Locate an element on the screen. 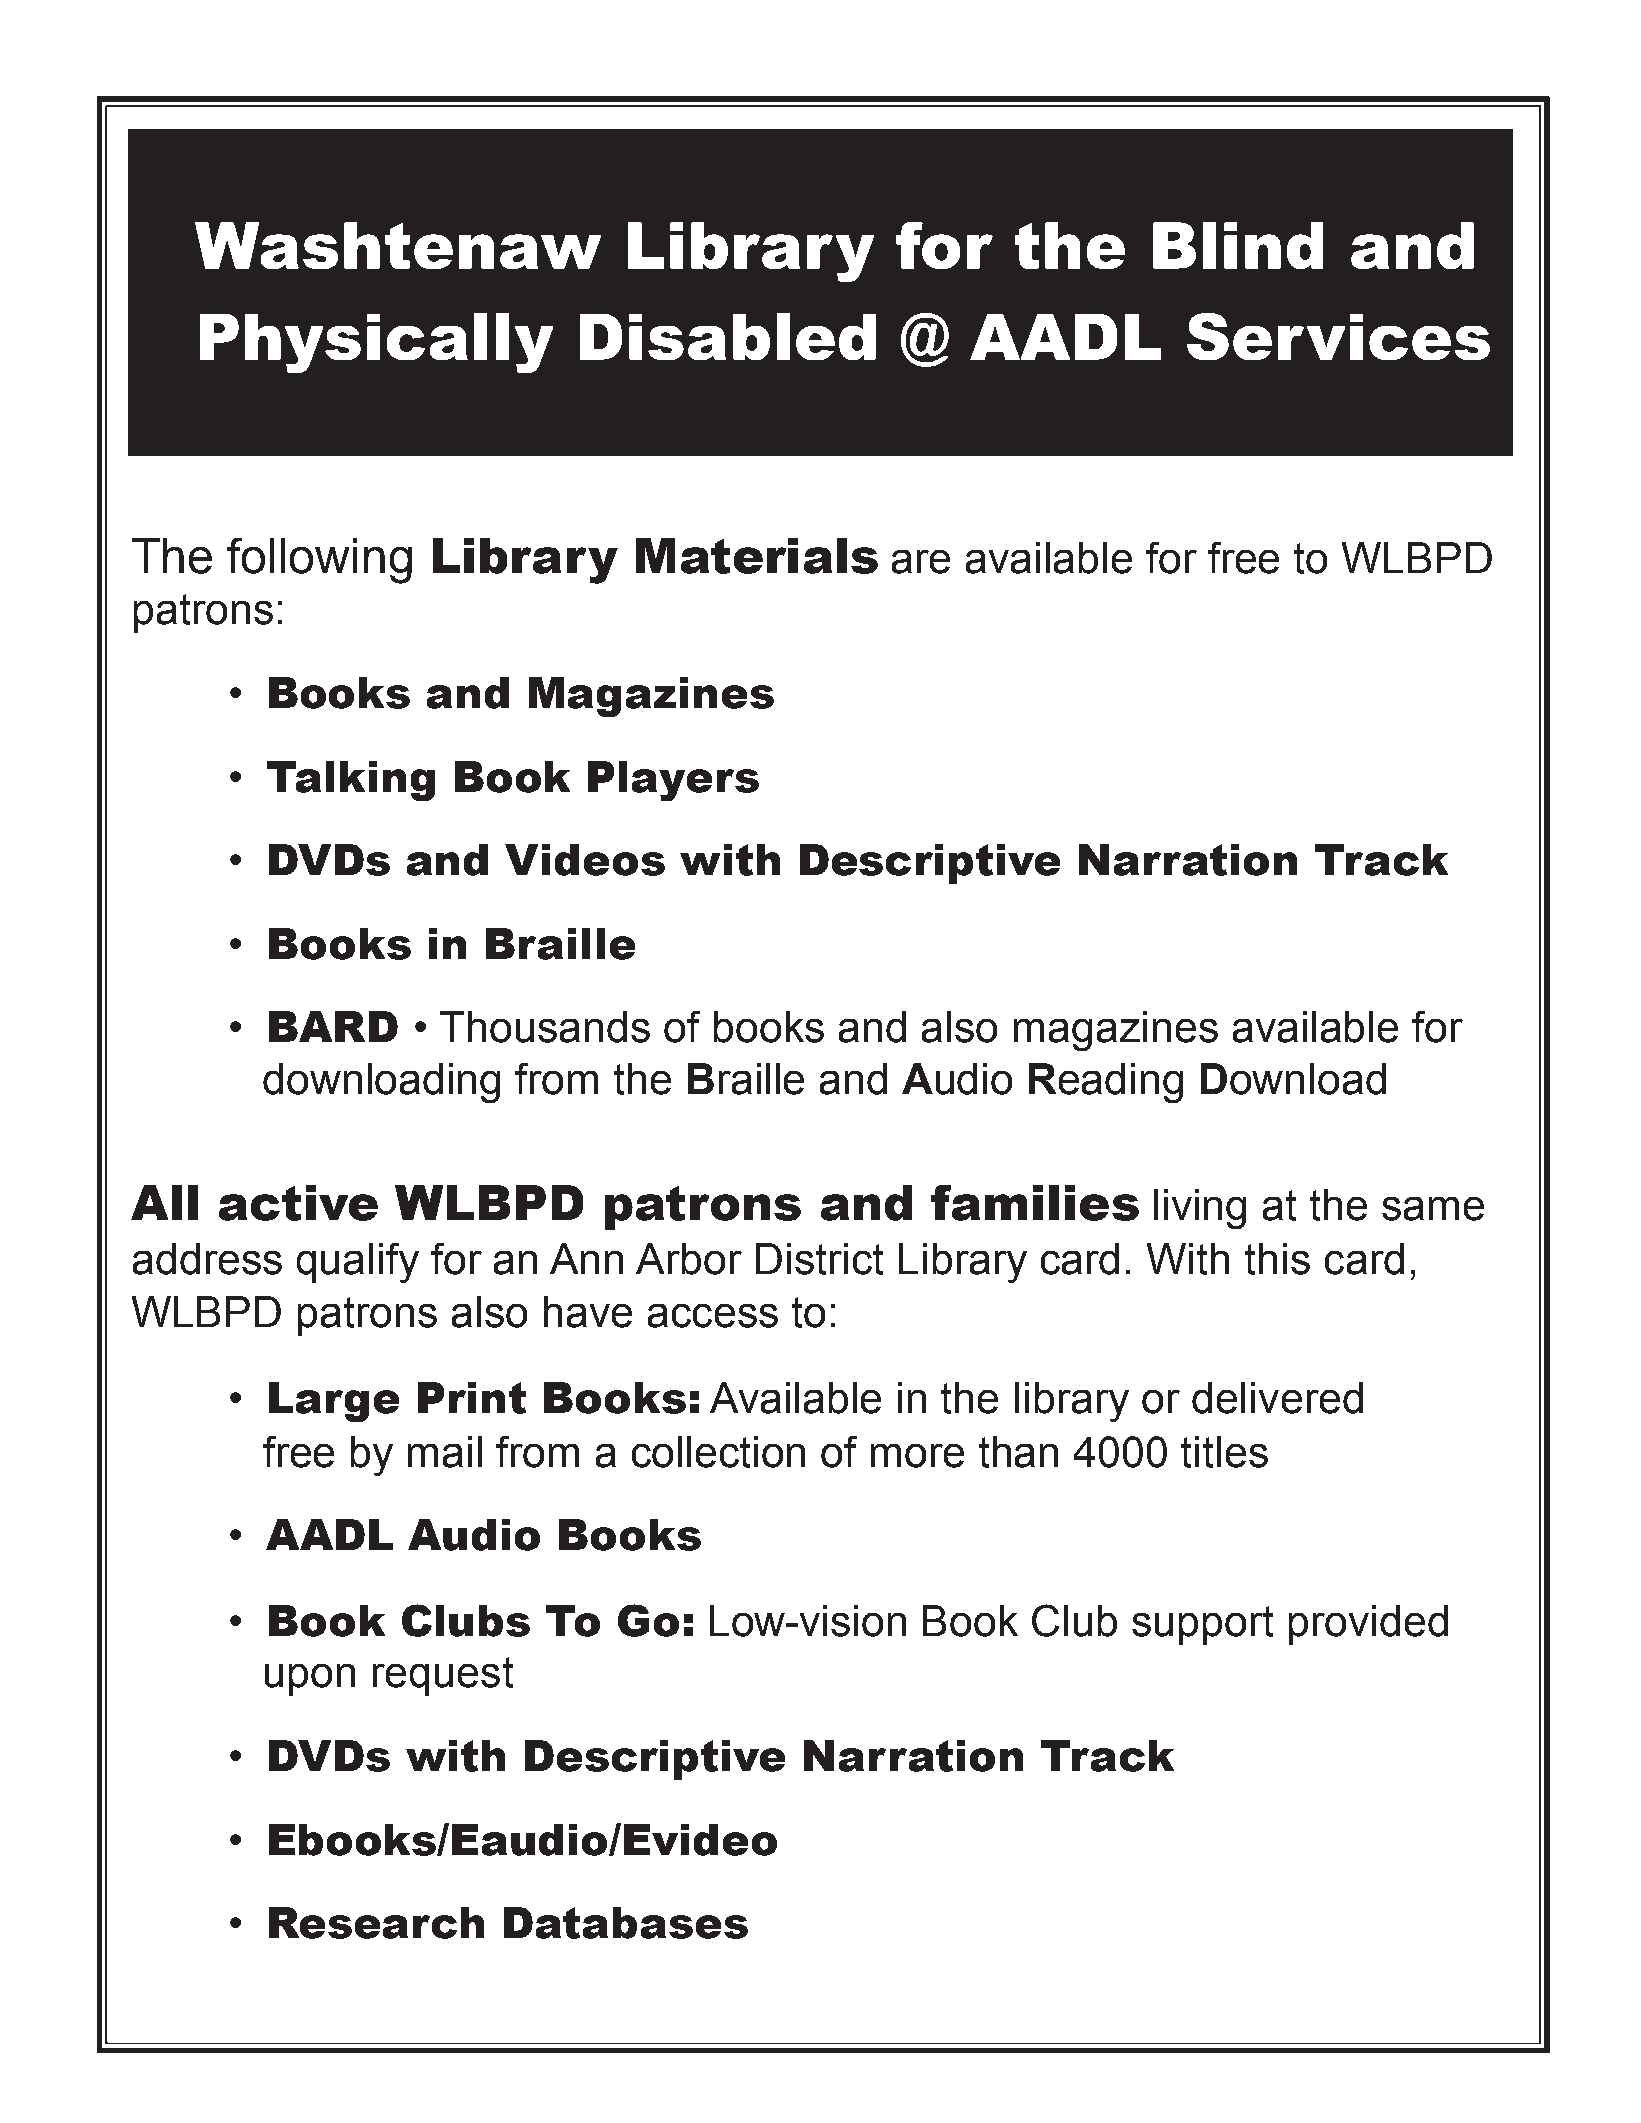 The width and height of the screenshot is (1641, 2123). District is located at coordinates (819, 1259).
